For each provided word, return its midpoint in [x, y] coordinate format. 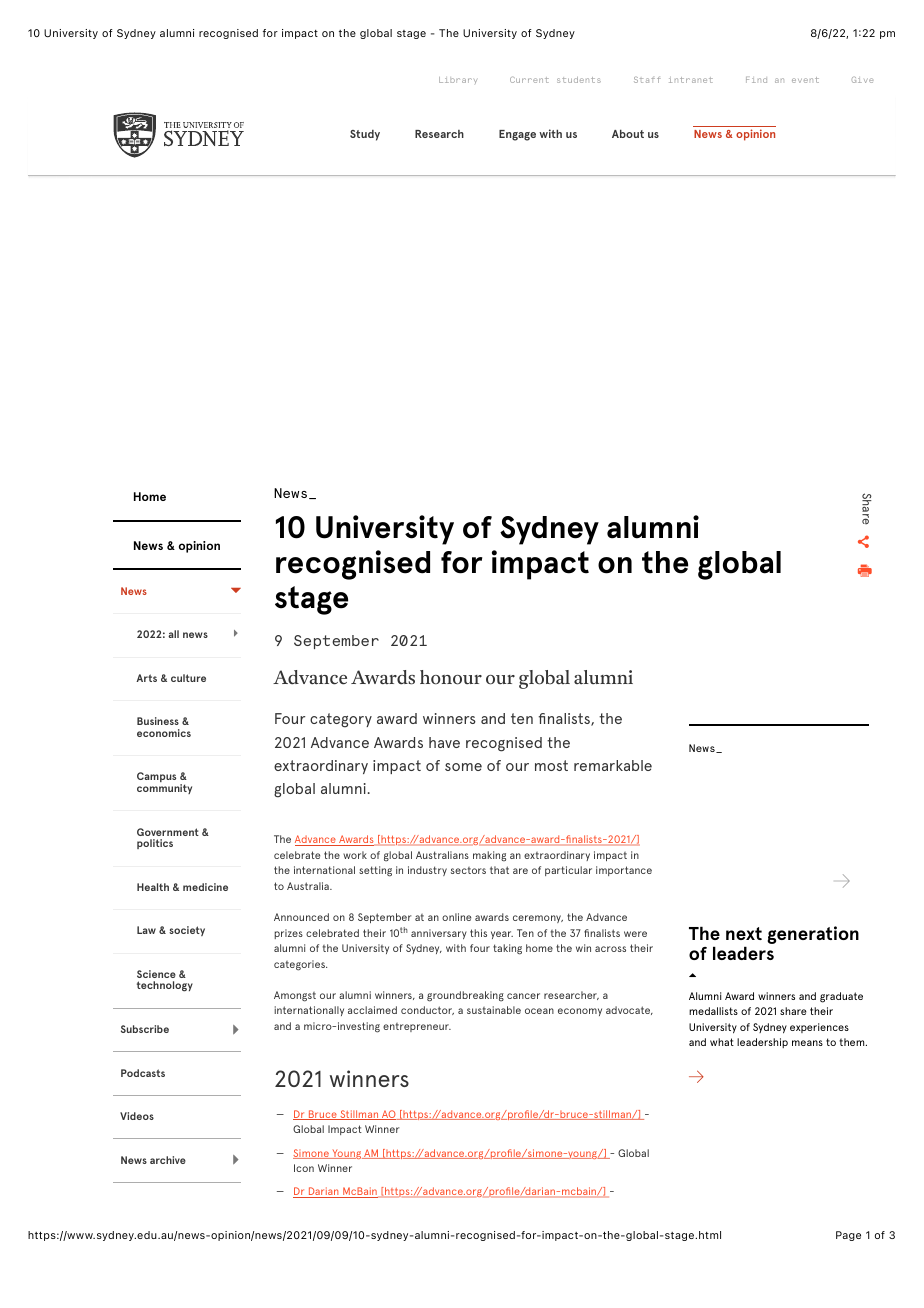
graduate [841, 997]
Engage [517, 135]
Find [756, 80]
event [805, 80]
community [164, 789]
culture [188, 678]
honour [451, 677]
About [628, 133]
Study [365, 135]
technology [165, 986]
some [463, 767]
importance [624, 871]
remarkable [613, 765]
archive [168, 1160]
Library [458, 80]
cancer [523, 996]
